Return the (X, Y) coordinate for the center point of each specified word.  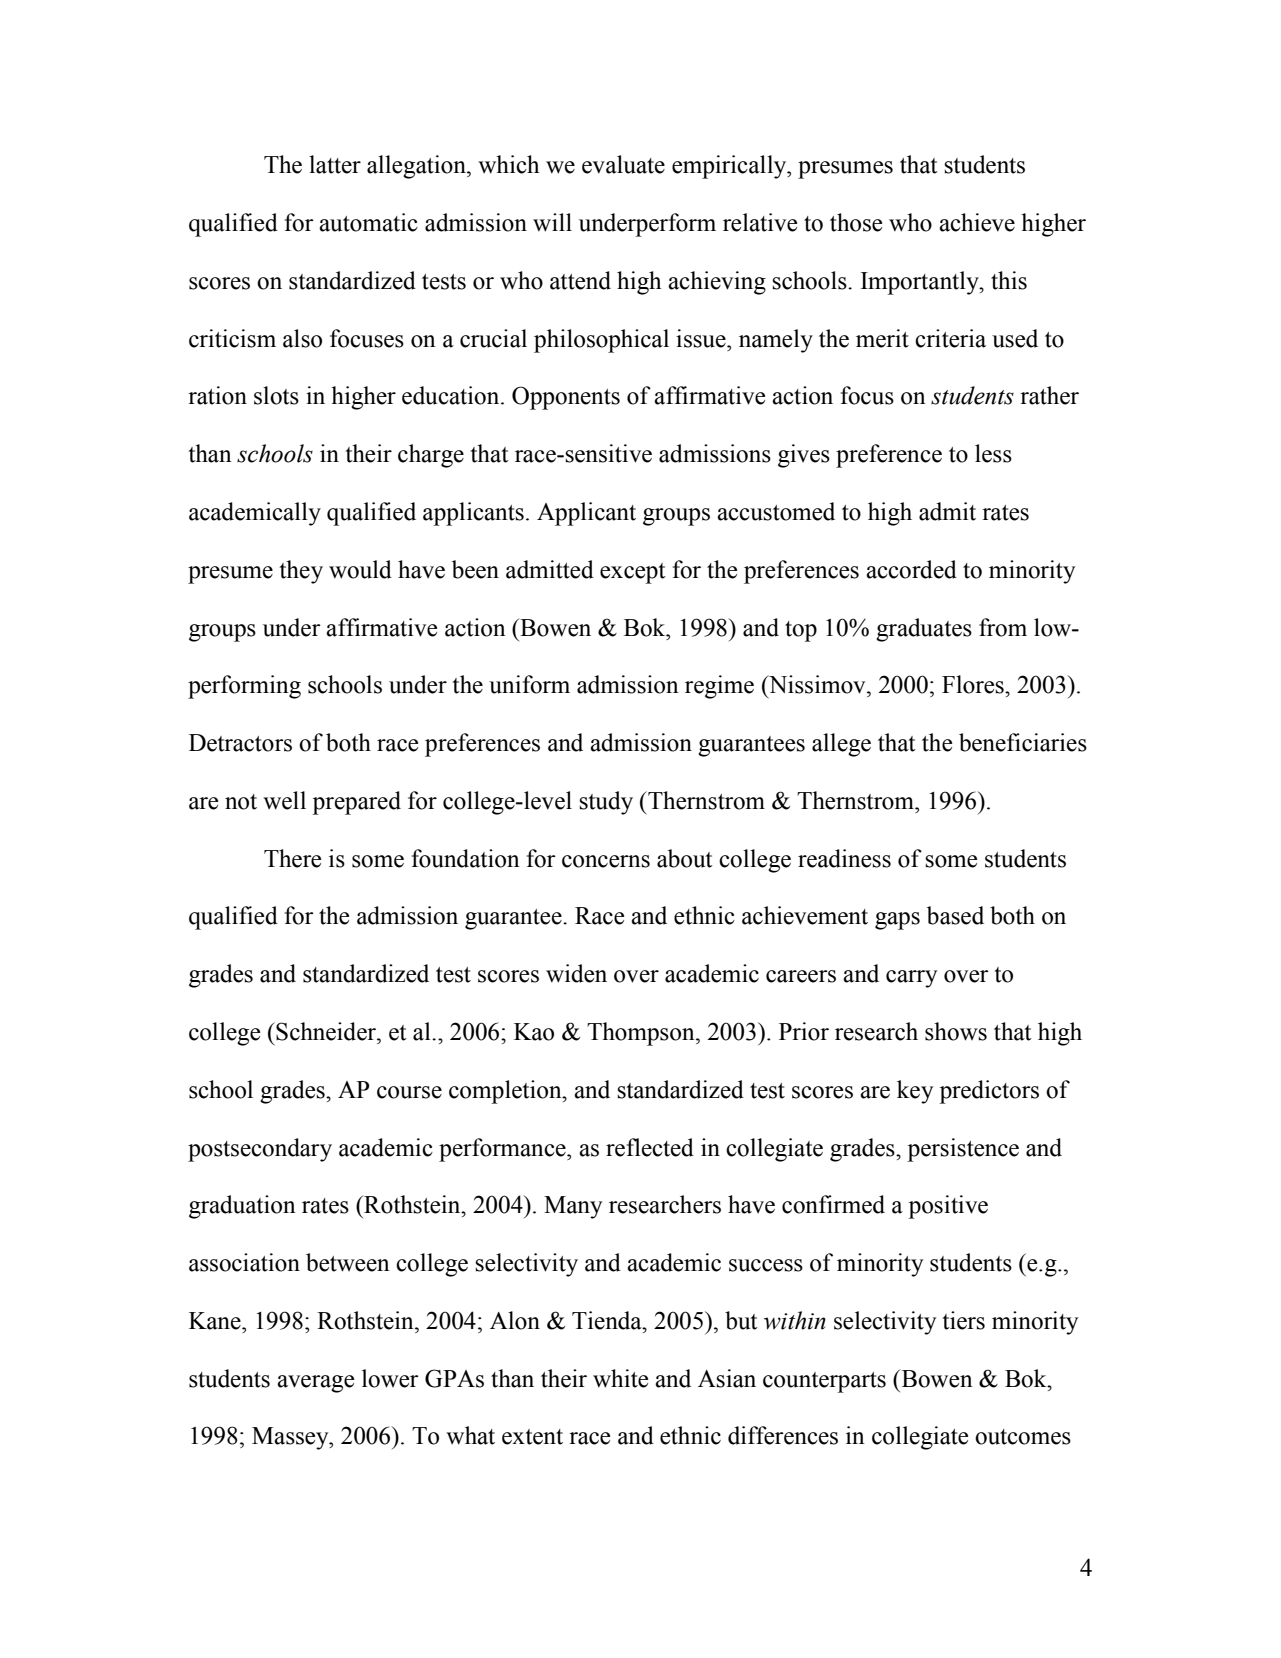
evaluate (623, 164)
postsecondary (260, 1150)
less (993, 453)
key (915, 1092)
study (606, 803)
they (301, 572)
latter (335, 164)
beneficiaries (1023, 742)
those (856, 222)
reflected (650, 1147)
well (284, 800)
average (315, 1384)
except (633, 573)
